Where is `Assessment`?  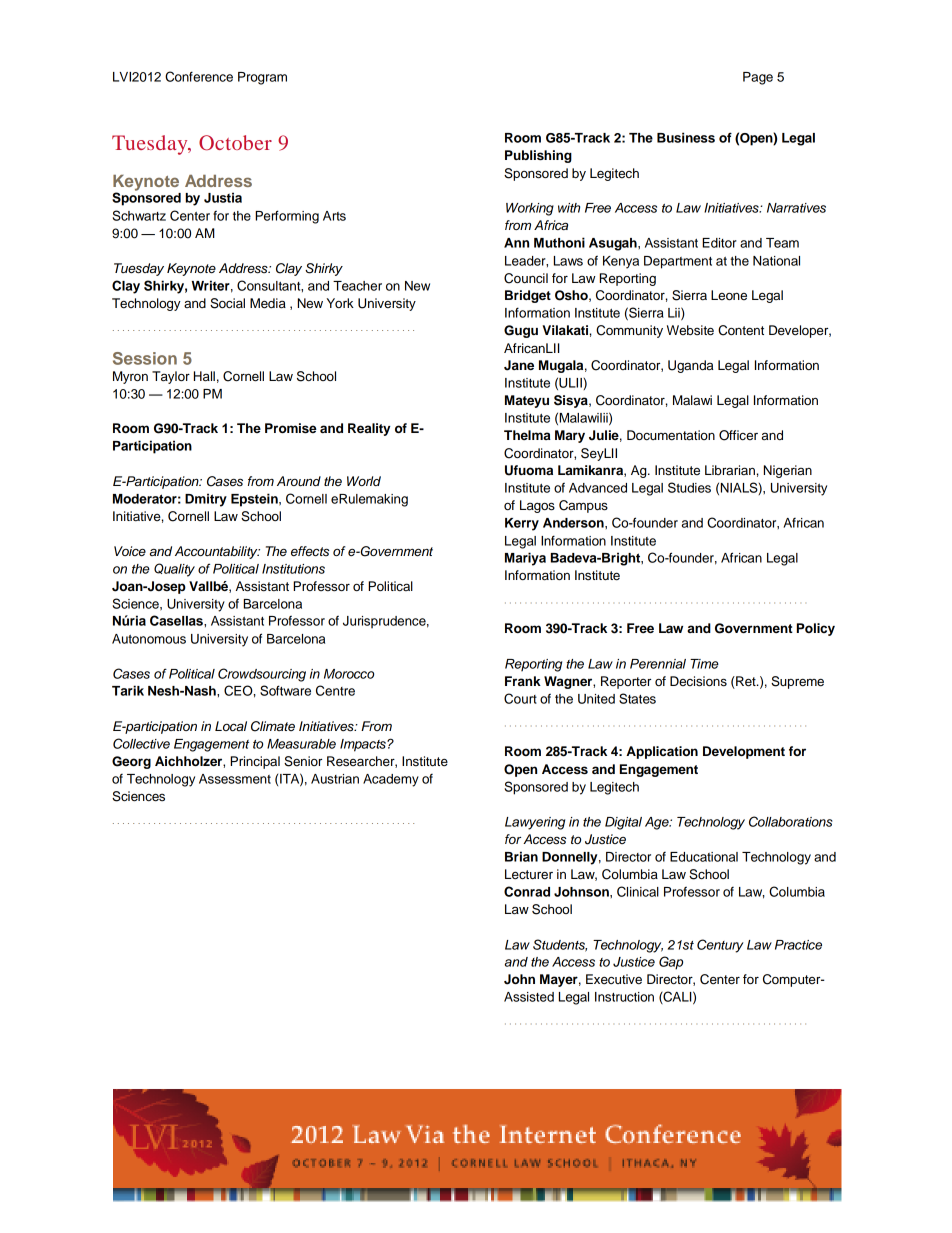
Assessment is located at coordinates (235, 779).
